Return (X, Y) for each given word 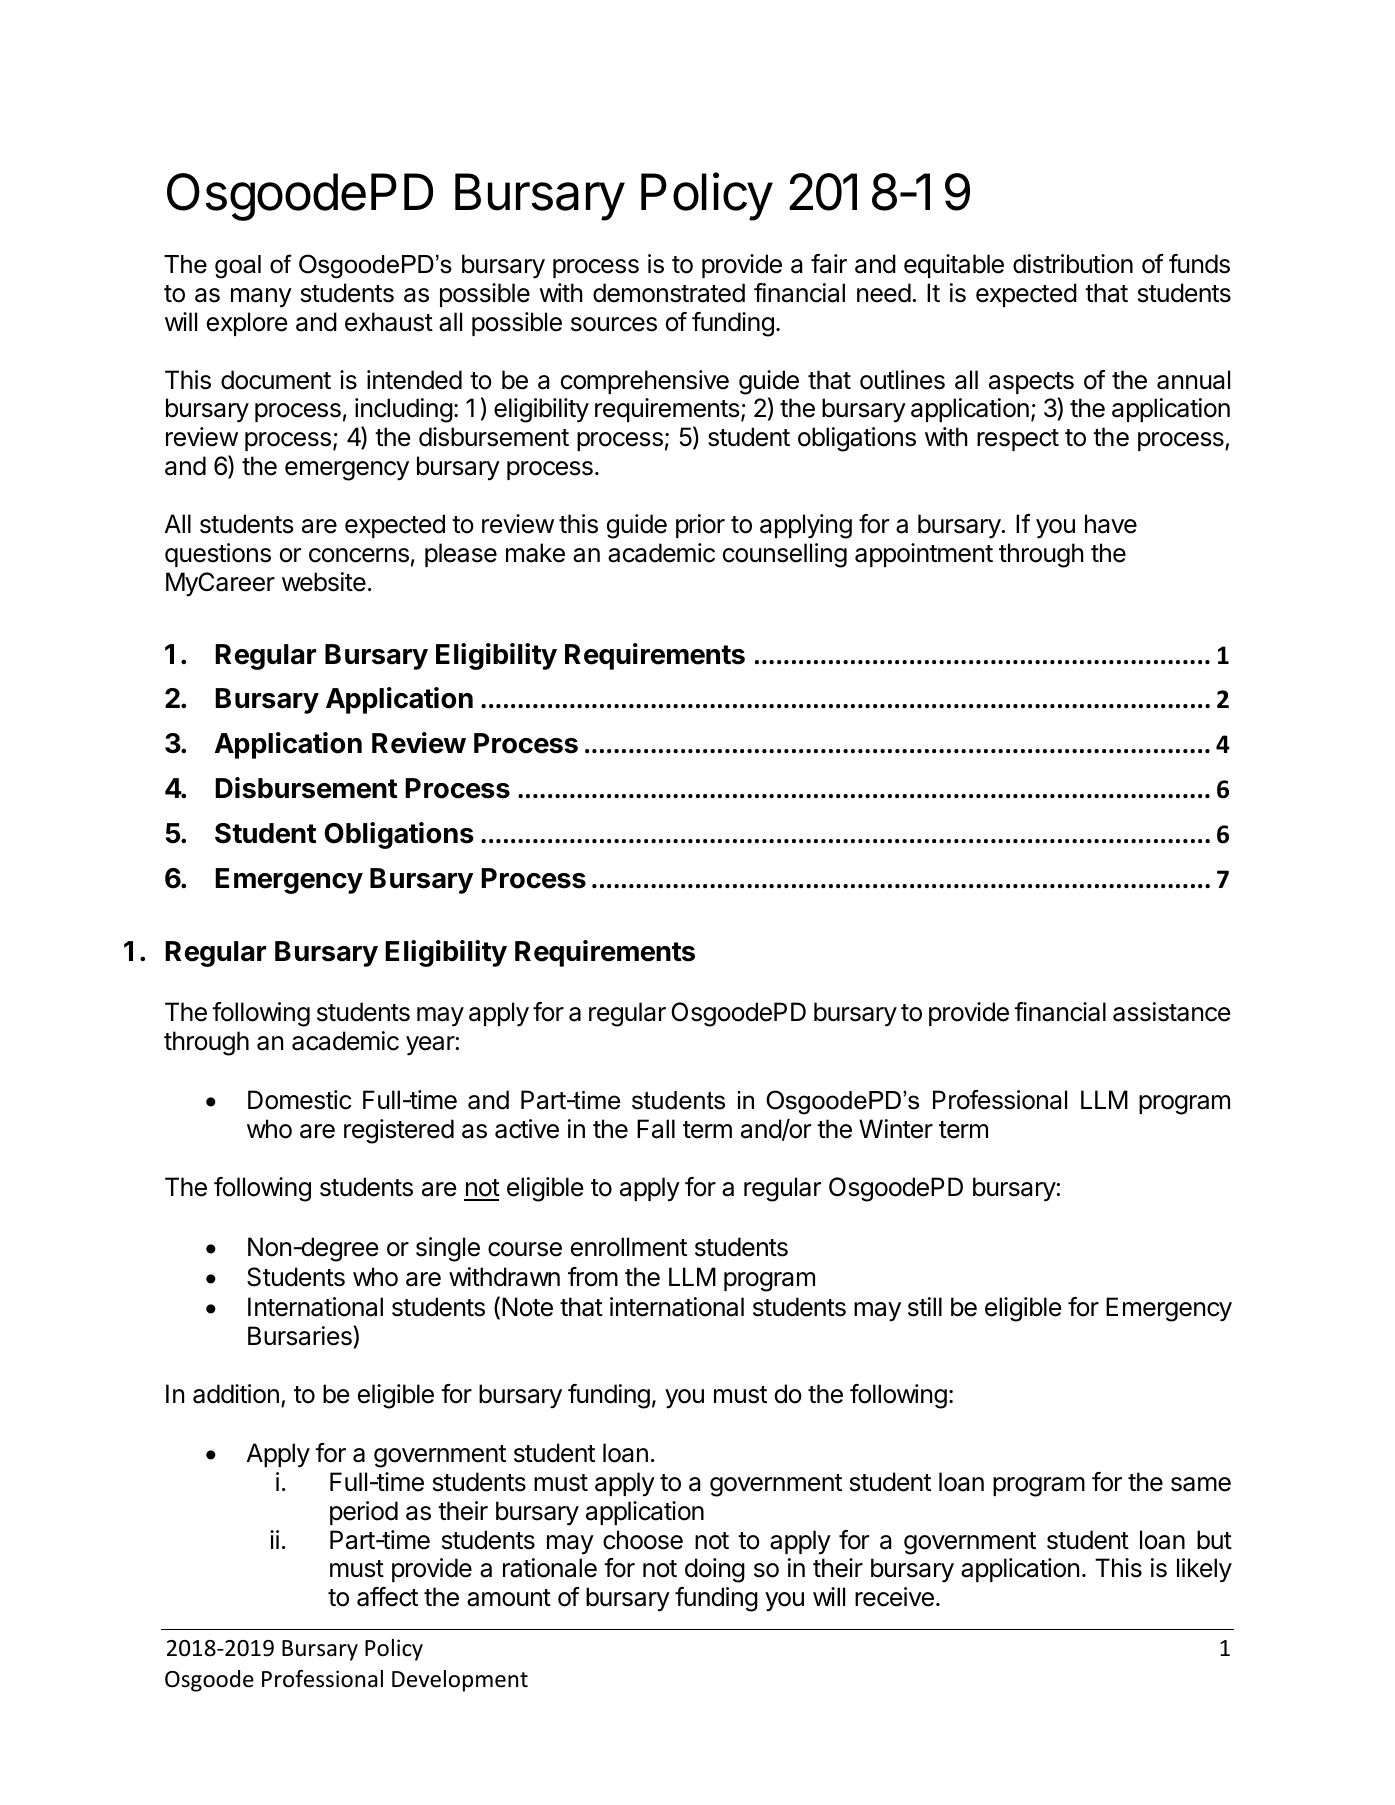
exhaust (389, 322)
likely (1204, 1570)
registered (399, 1131)
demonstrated (669, 293)
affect (387, 1597)
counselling (785, 555)
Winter (896, 1129)
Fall (656, 1129)
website (324, 582)
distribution (1073, 264)
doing (715, 1570)
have (1111, 524)
